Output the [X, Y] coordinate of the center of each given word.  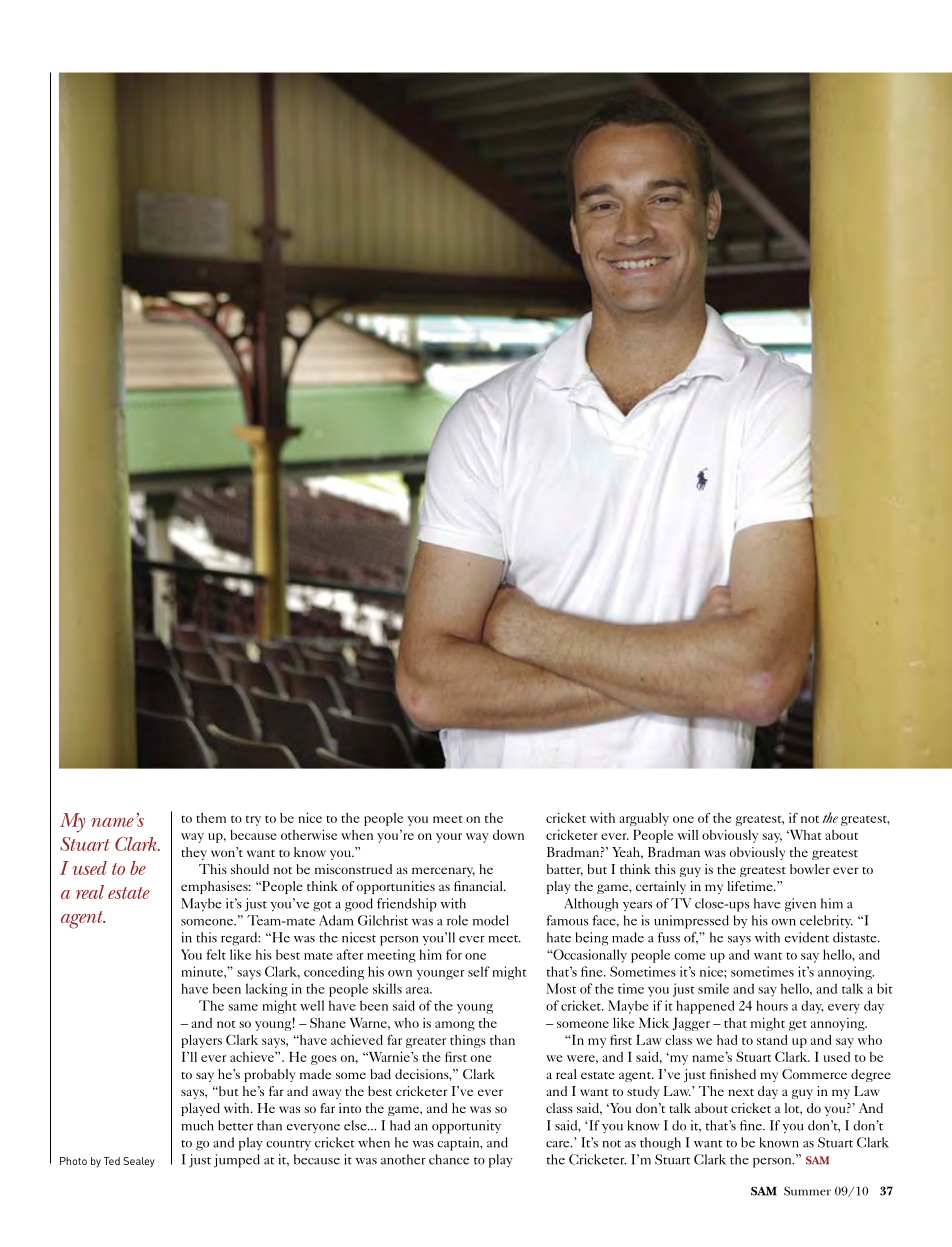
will [687, 835]
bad [380, 1074]
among [455, 1026]
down [508, 835]
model [491, 920]
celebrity [826, 922]
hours [772, 1005]
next [741, 1092]
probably [269, 1075]
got [322, 906]
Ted [112, 1161]
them [211, 818]
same [243, 1007]
